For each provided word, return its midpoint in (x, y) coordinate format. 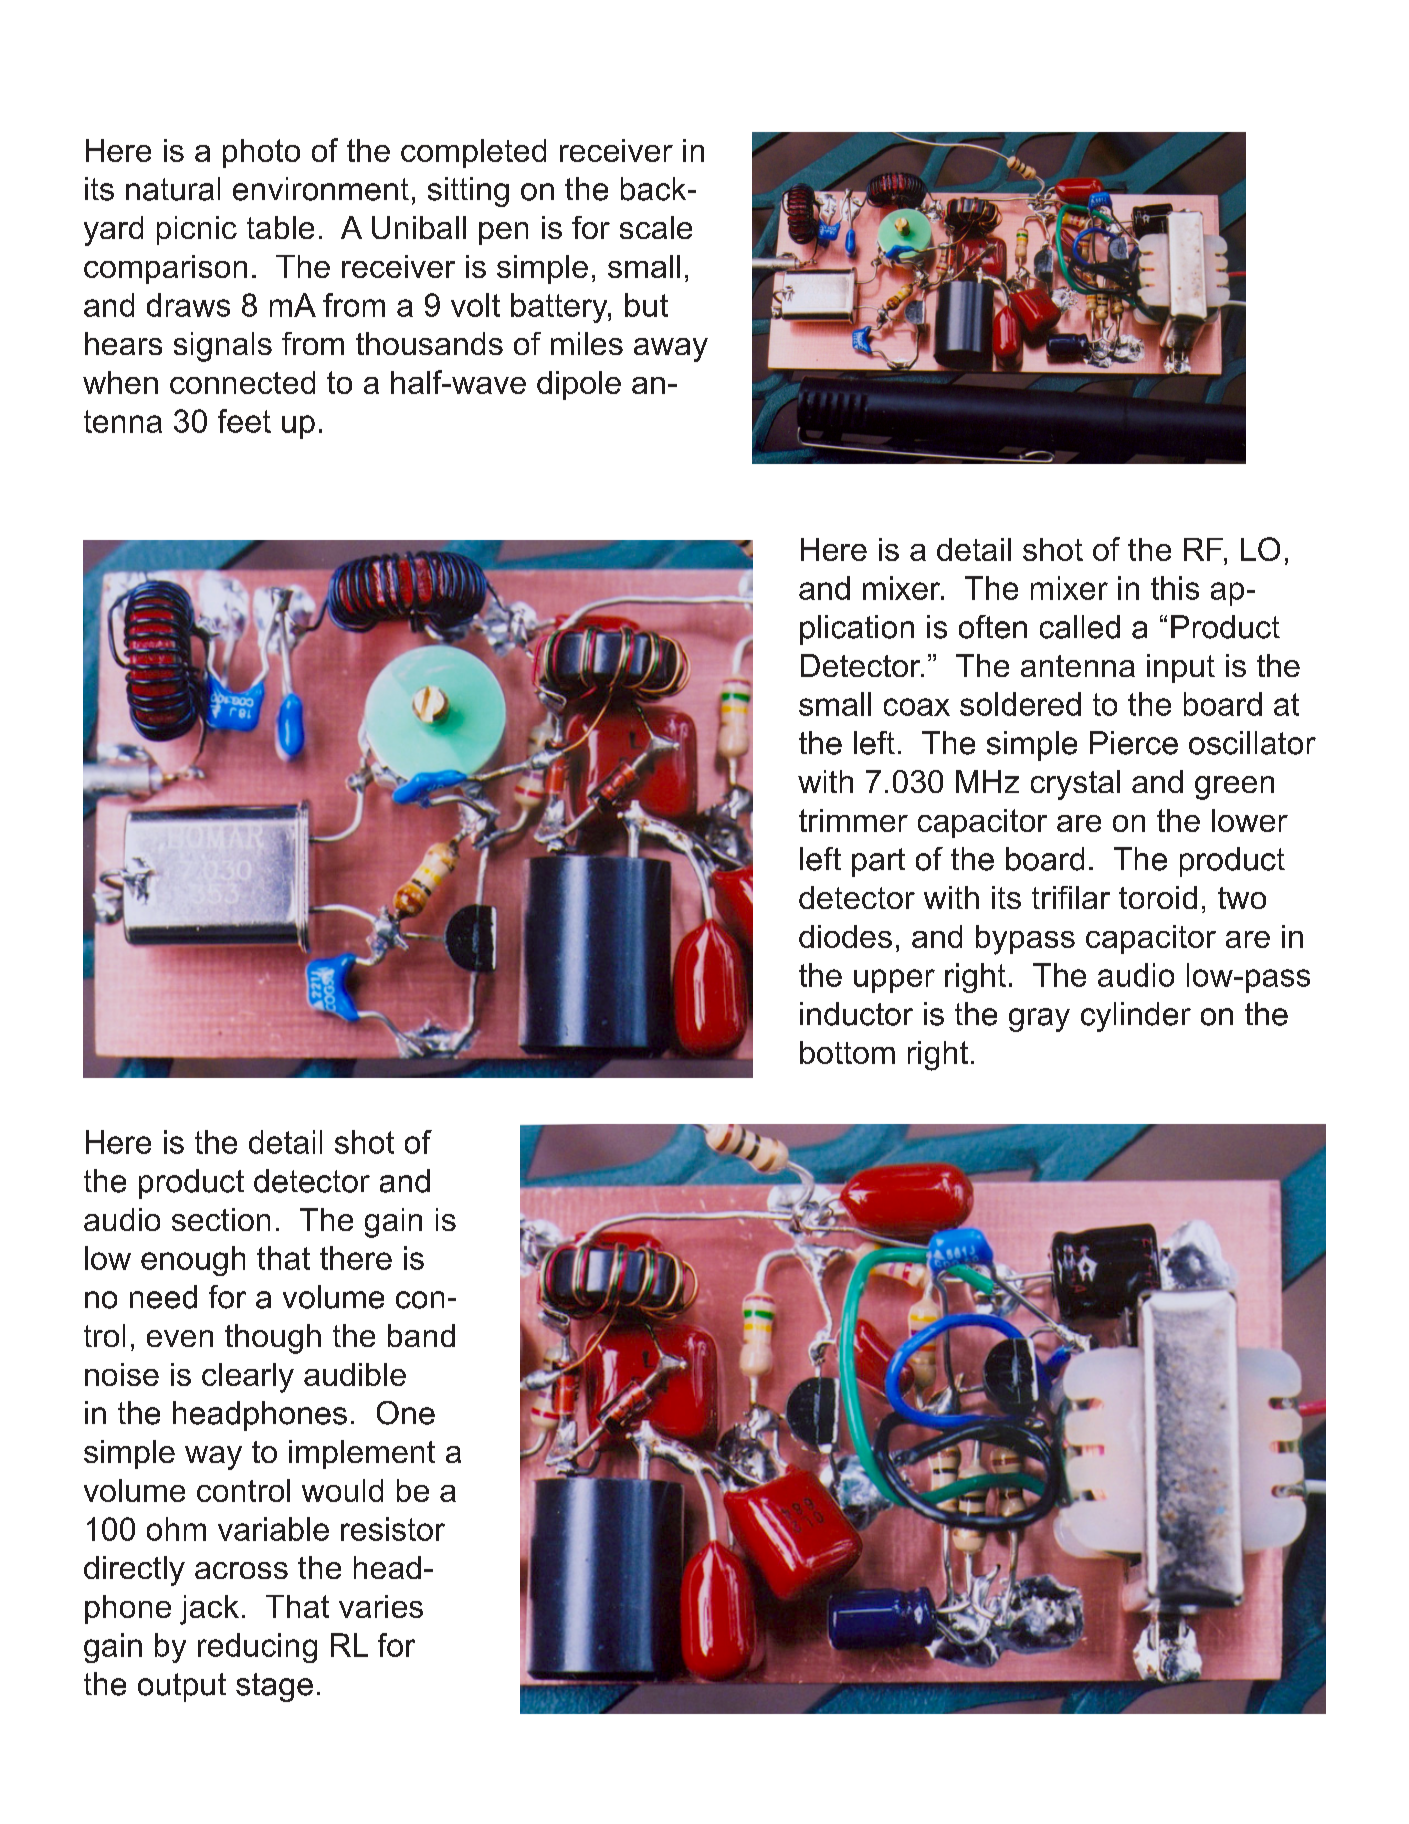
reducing (257, 1648)
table (280, 227)
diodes (845, 936)
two (1242, 898)
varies (381, 1606)
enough (193, 1261)
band (421, 1335)
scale (656, 227)
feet (244, 421)
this (1175, 588)
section (221, 1219)
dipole (579, 385)
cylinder (1136, 1017)
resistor (393, 1529)
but (646, 305)
